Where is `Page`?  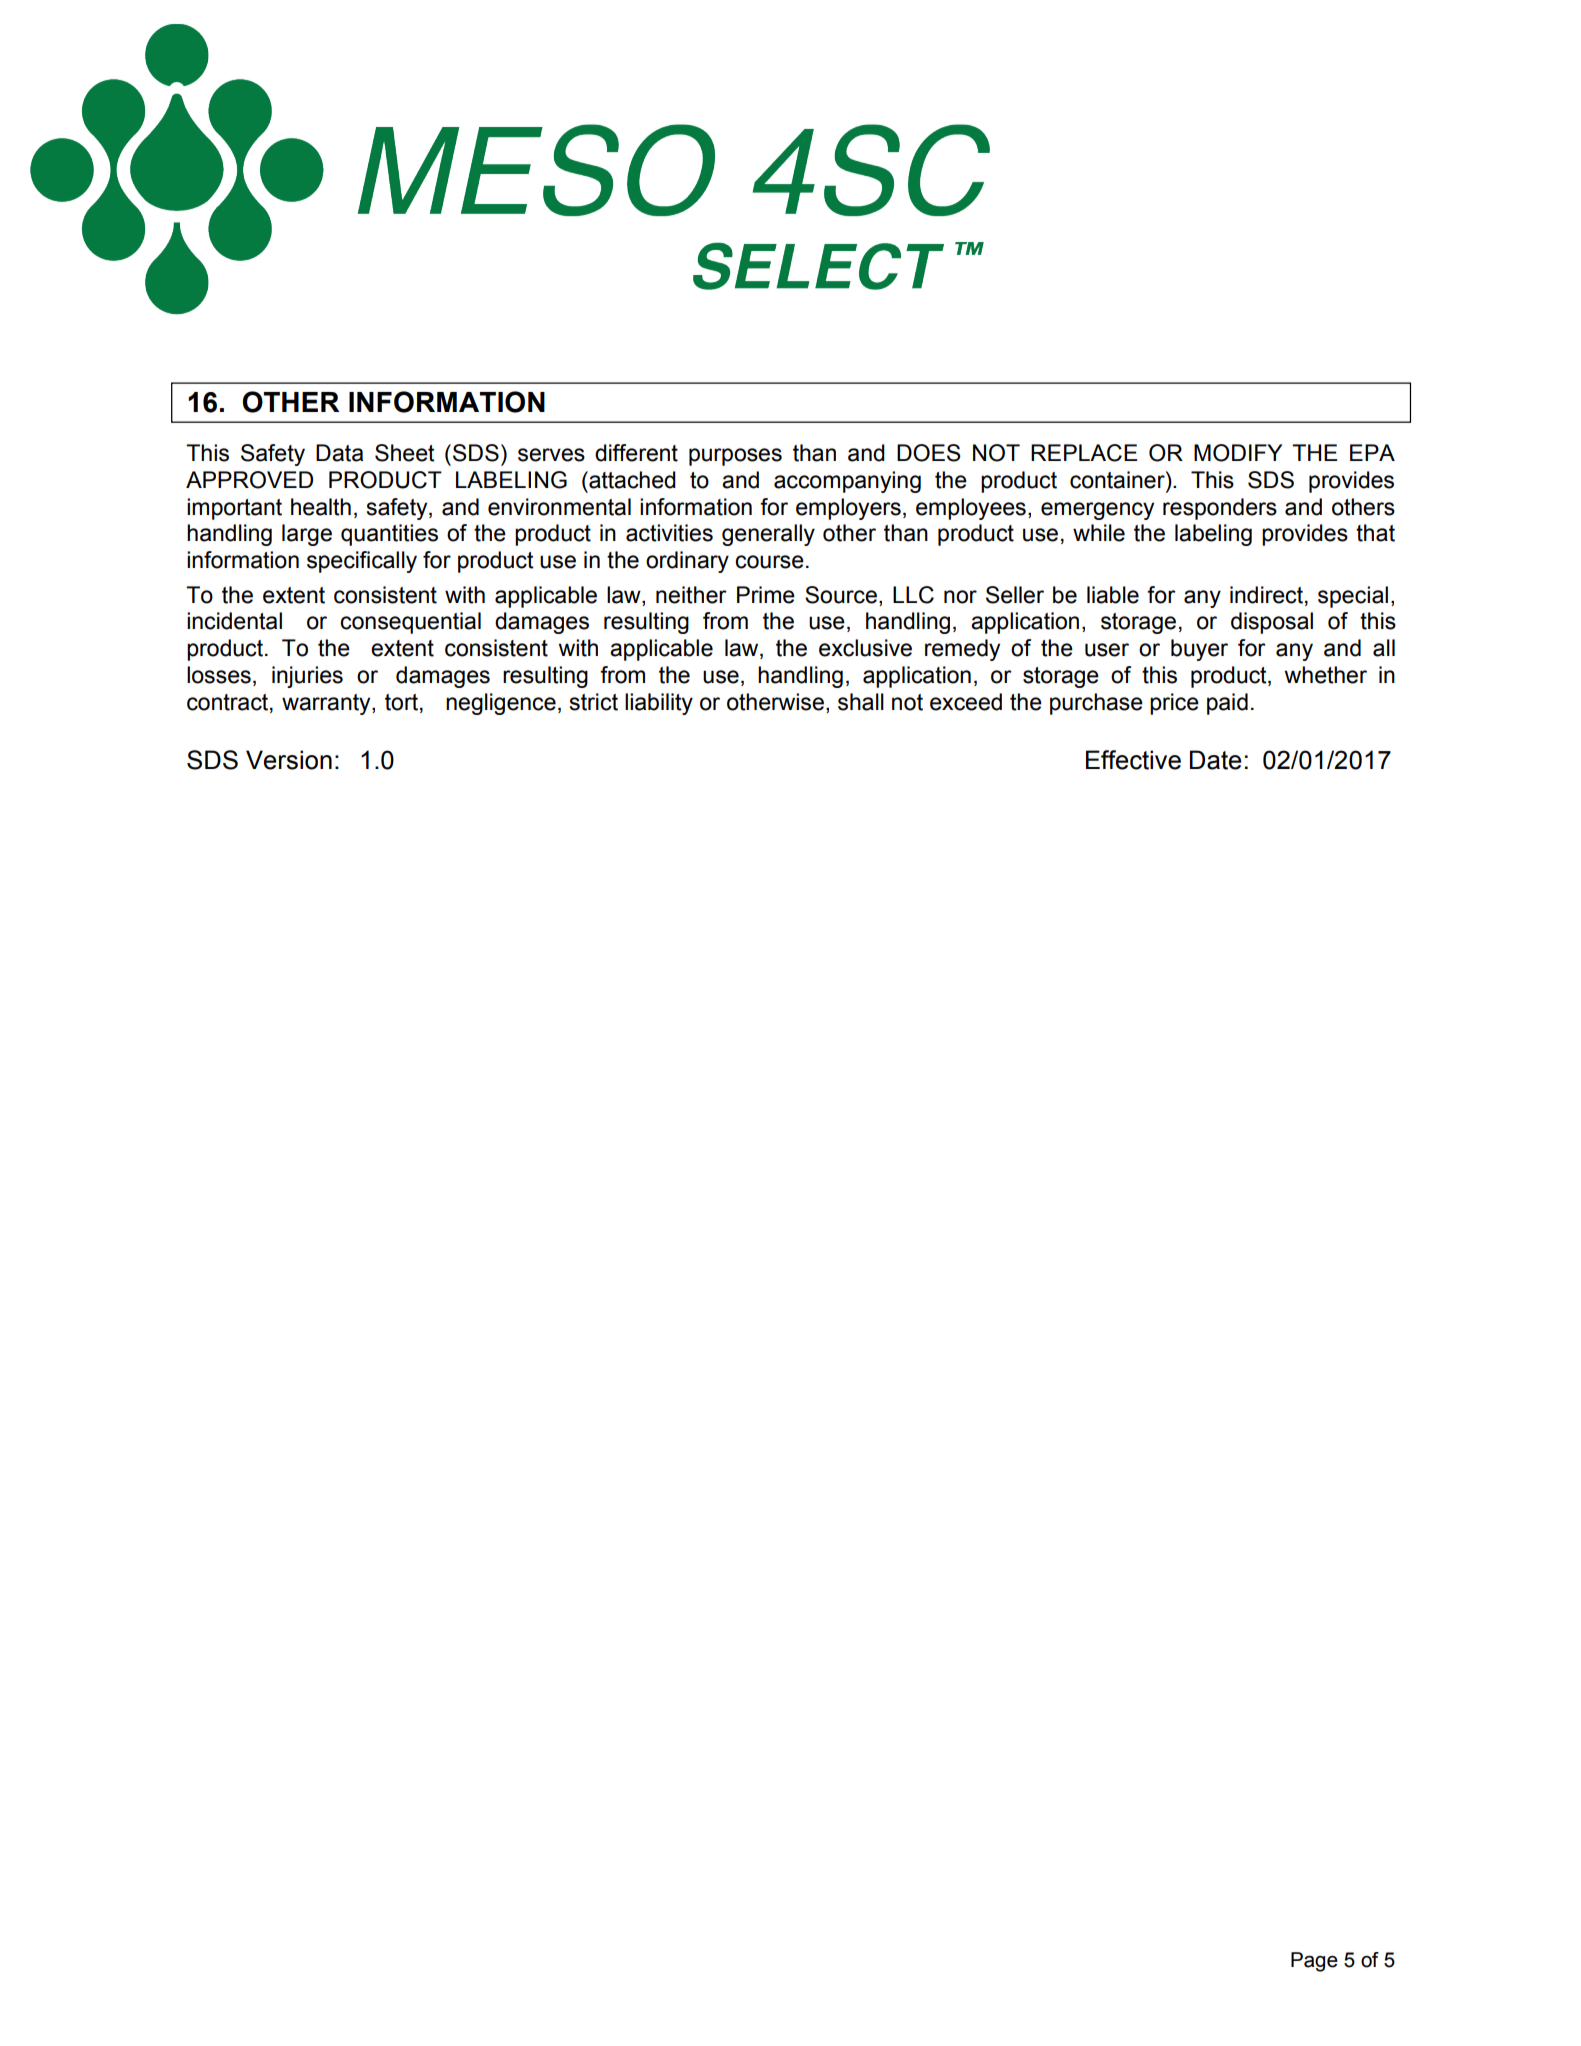 Page is located at coordinates (1314, 1962).
